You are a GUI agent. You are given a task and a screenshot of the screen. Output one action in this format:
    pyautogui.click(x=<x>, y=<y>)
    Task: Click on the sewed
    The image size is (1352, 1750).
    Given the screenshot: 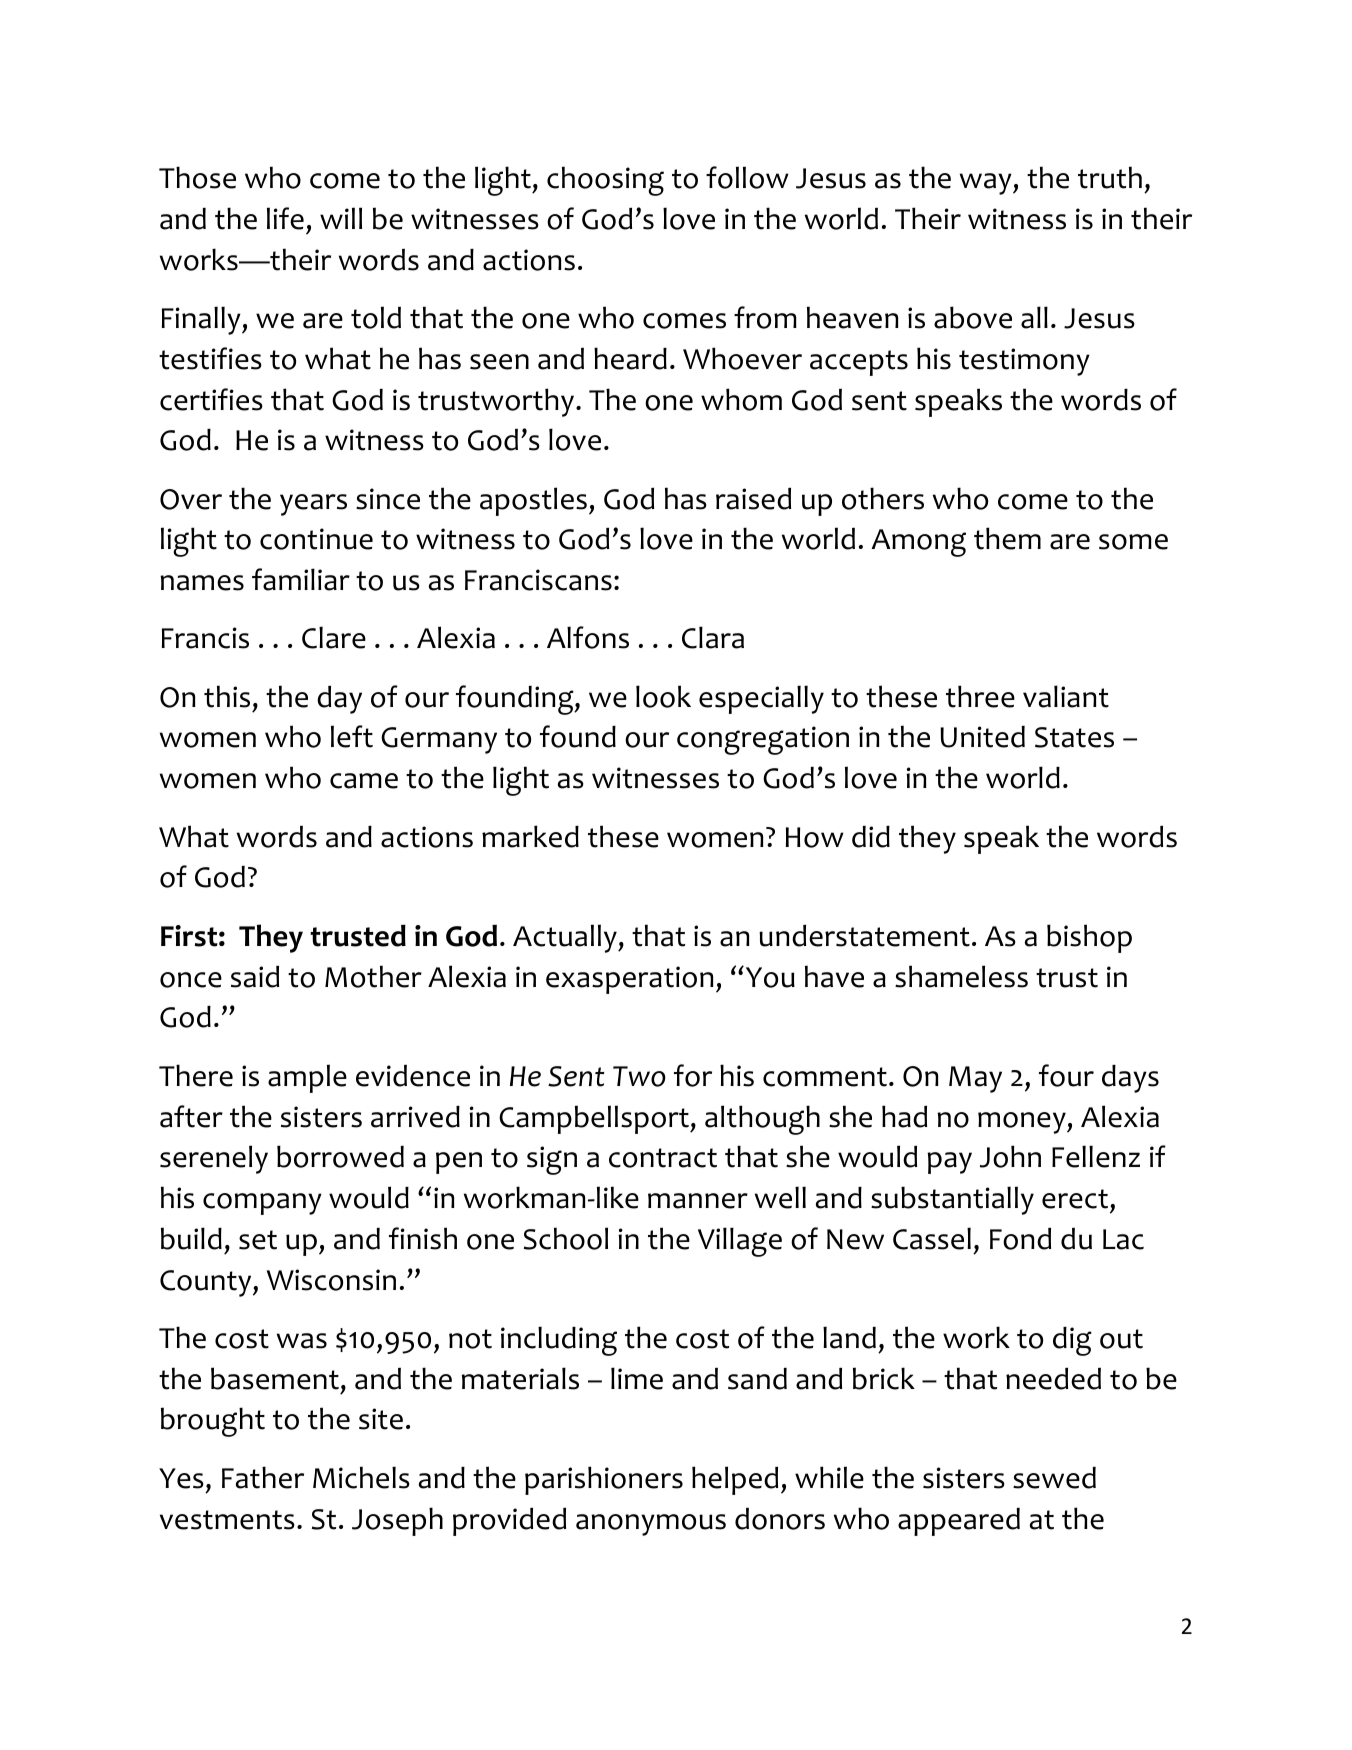 What is the action you would take?
    pyautogui.click(x=1054, y=1478)
